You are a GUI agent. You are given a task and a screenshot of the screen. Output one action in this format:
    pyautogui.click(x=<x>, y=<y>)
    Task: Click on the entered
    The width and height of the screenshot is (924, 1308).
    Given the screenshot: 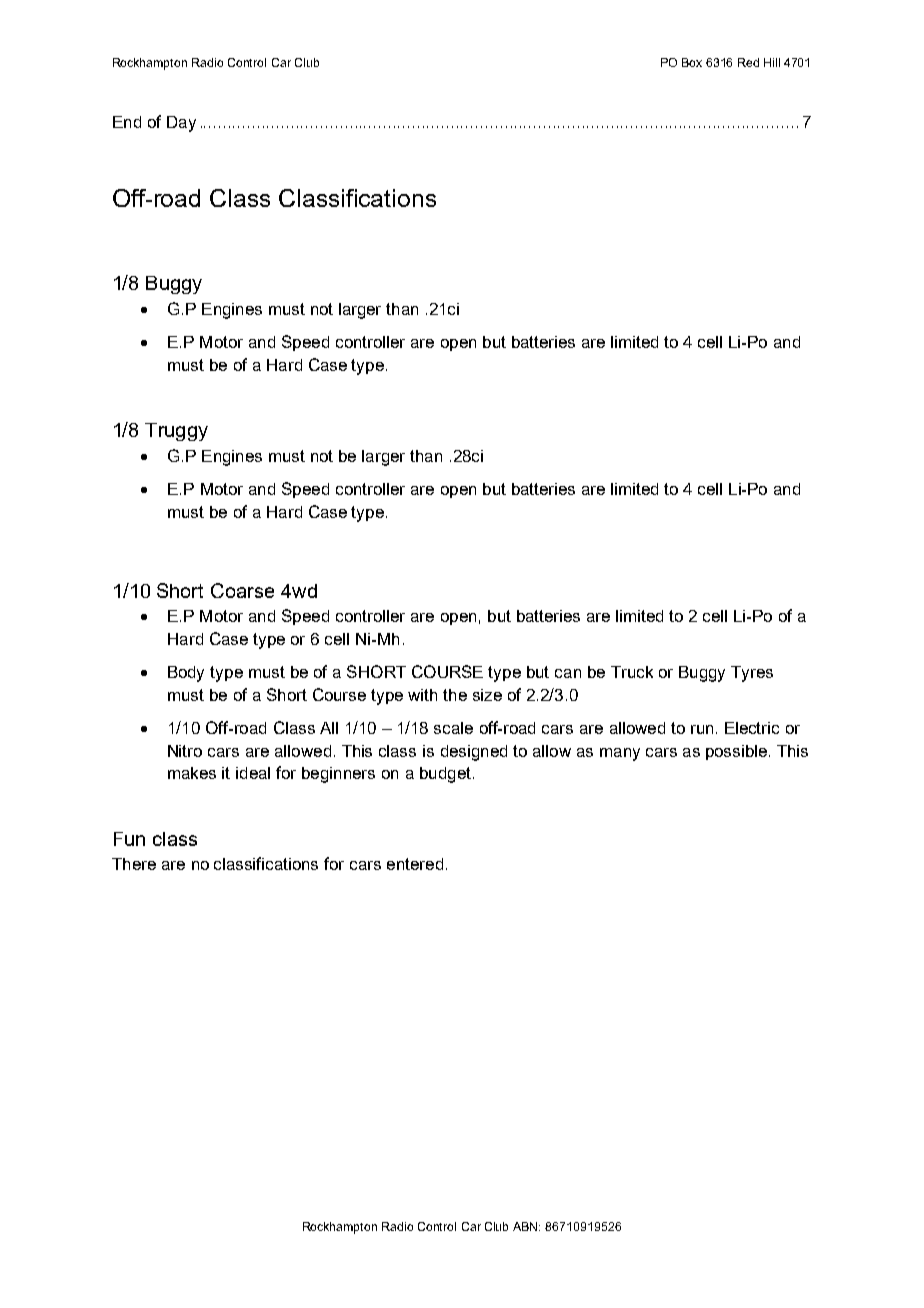 What is the action you would take?
    pyautogui.click(x=415, y=864)
